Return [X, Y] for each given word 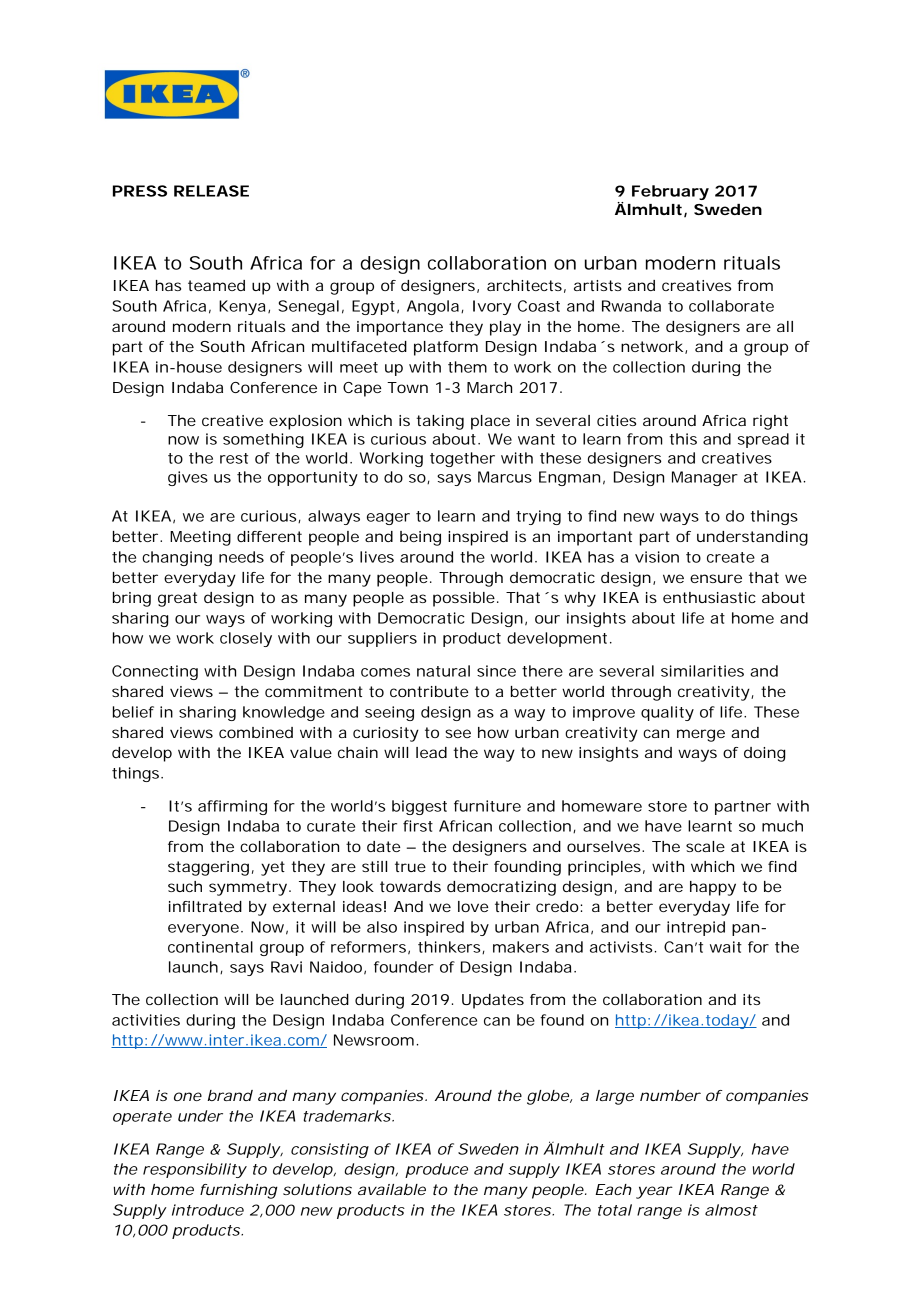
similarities [702, 671]
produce [436, 1170]
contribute [429, 691]
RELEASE [211, 191]
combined [256, 732]
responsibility [195, 1170]
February [670, 192]
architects [524, 285]
